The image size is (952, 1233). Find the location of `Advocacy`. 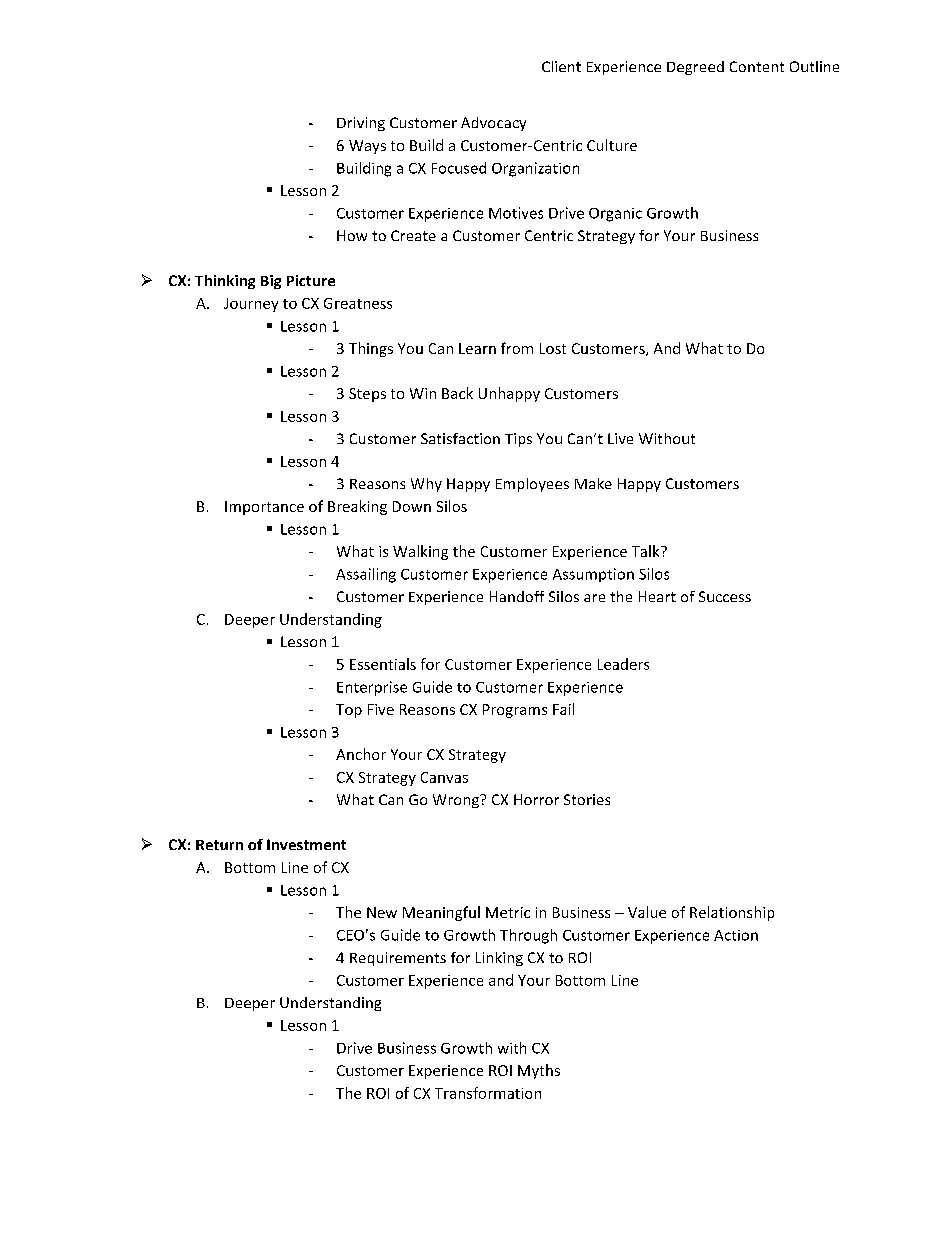

Advocacy is located at coordinates (493, 124).
